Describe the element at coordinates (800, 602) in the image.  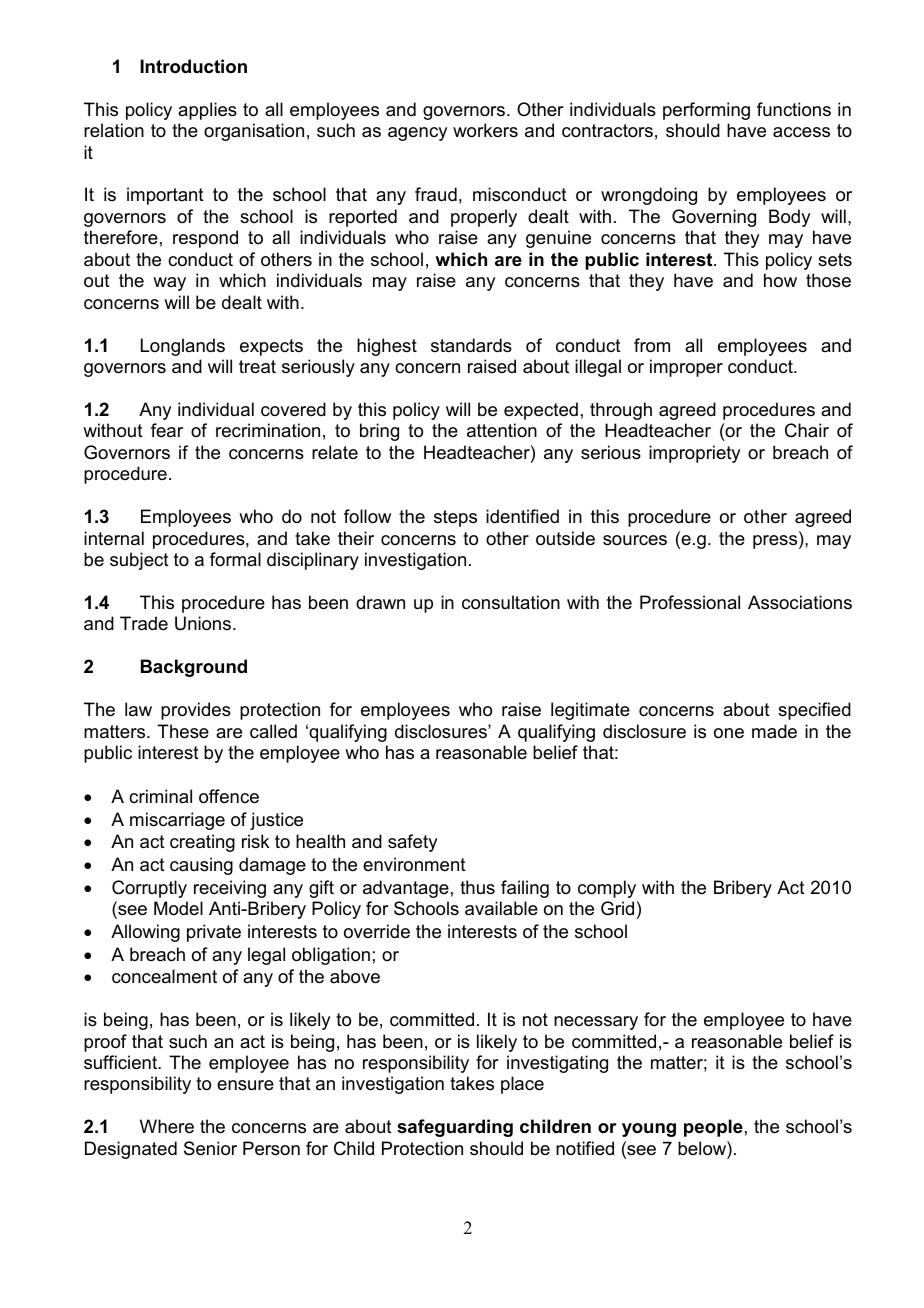
I see `Associations` at that location.
